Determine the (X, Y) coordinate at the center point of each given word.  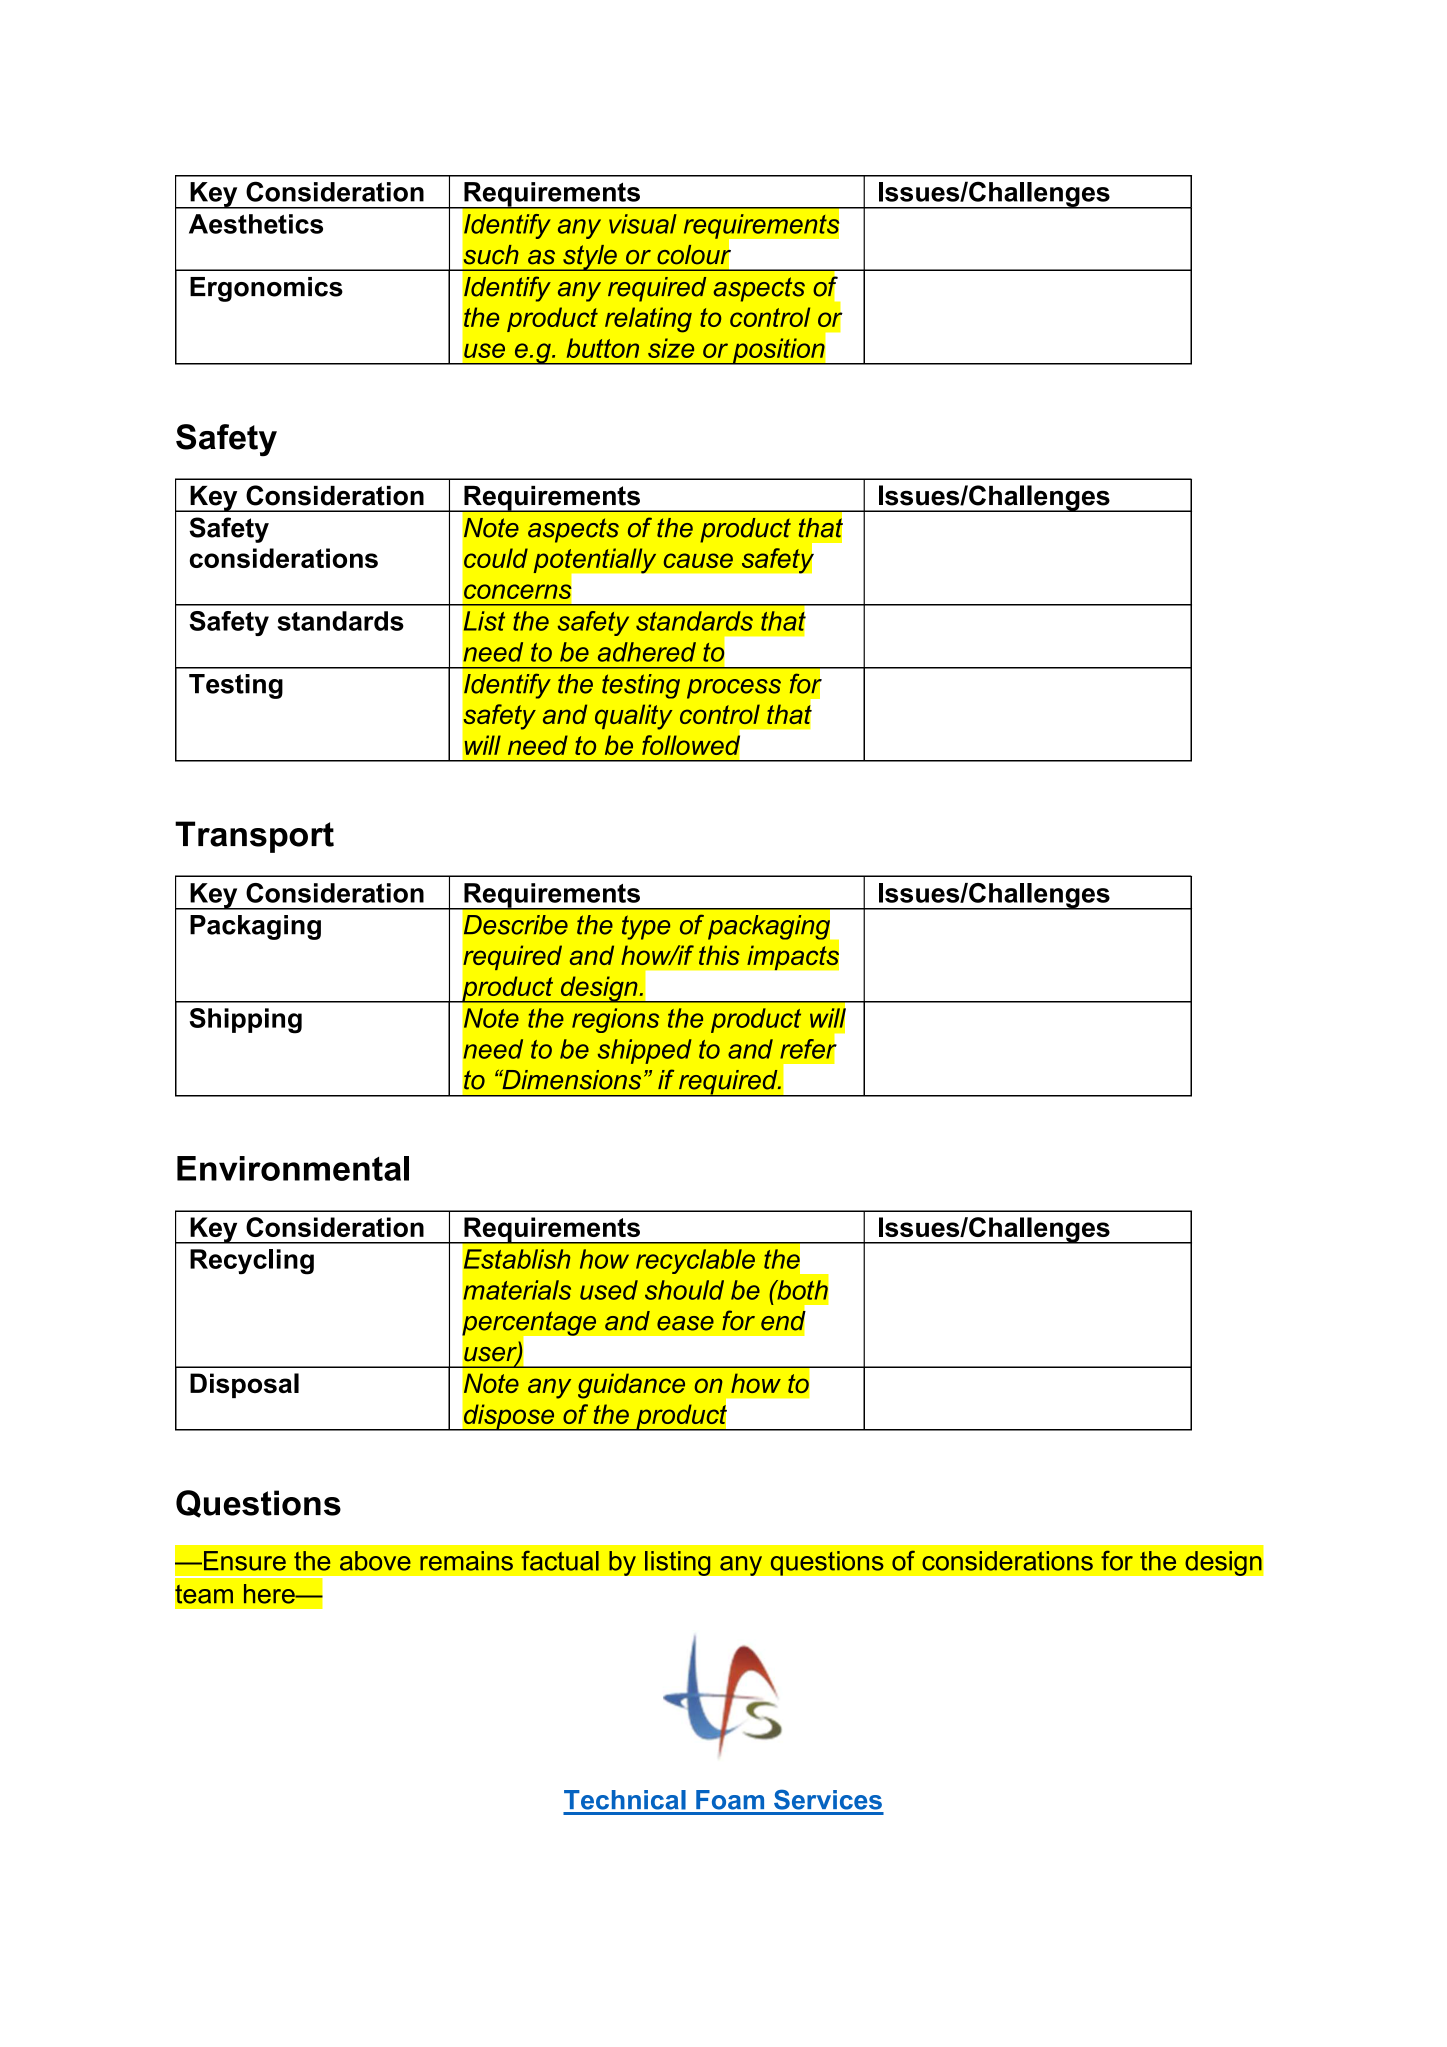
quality (633, 717)
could (496, 558)
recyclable (695, 1261)
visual (643, 224)
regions (615, 1020)
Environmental (293, 1168)
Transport (254, 837)
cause (698, 560)
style (590, 258)
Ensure (243, 1561)
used (609, 1290)
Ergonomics (266, 289)
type (646, 927)
